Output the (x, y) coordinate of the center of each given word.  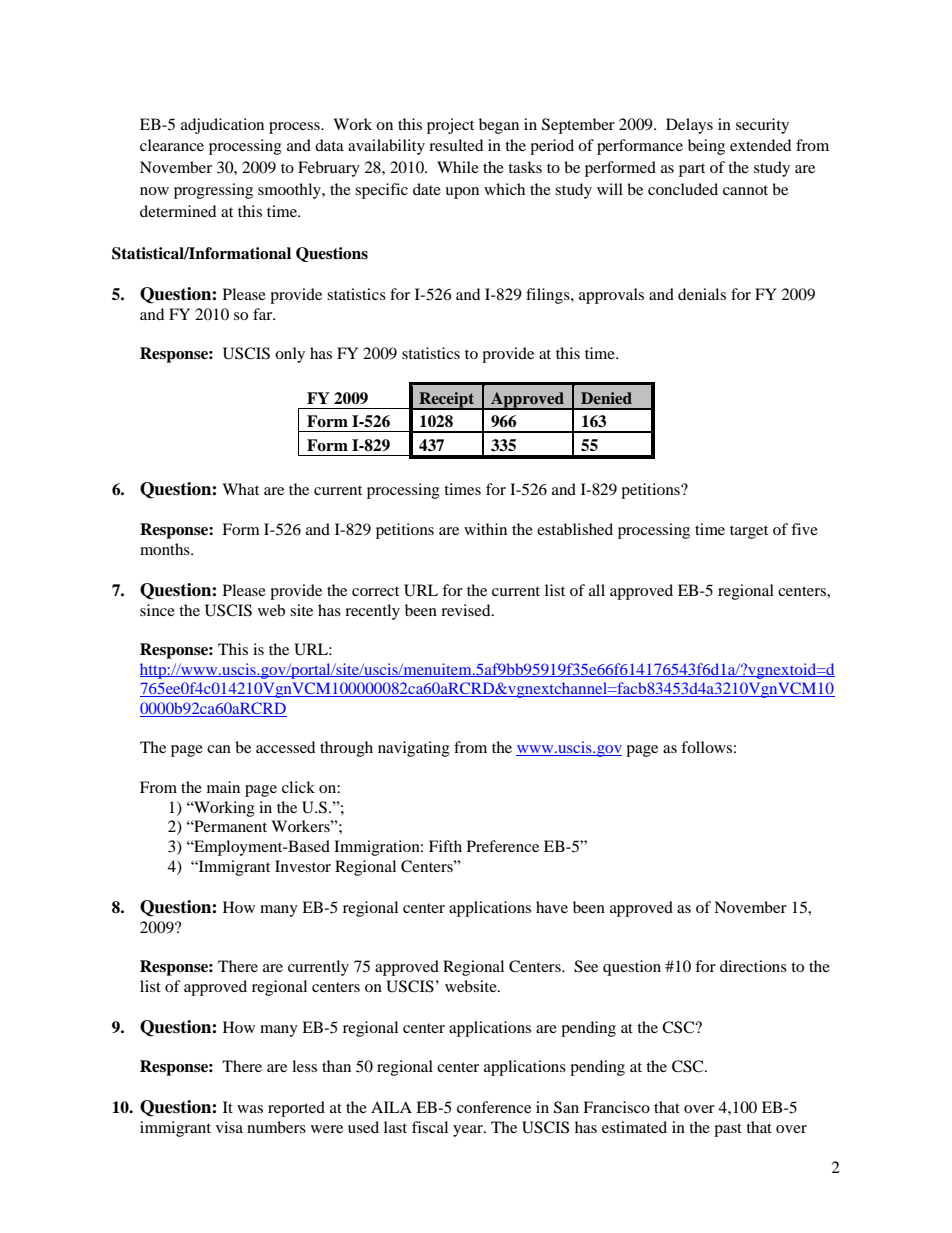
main (223, 787)
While (458, 167)
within (485, 529)
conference (494, 1107)
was (250, 1109)
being (706, 147)
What (240, 489)
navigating (414, 749)
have (552, 907)
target (749, 532)
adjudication (222, 126)
